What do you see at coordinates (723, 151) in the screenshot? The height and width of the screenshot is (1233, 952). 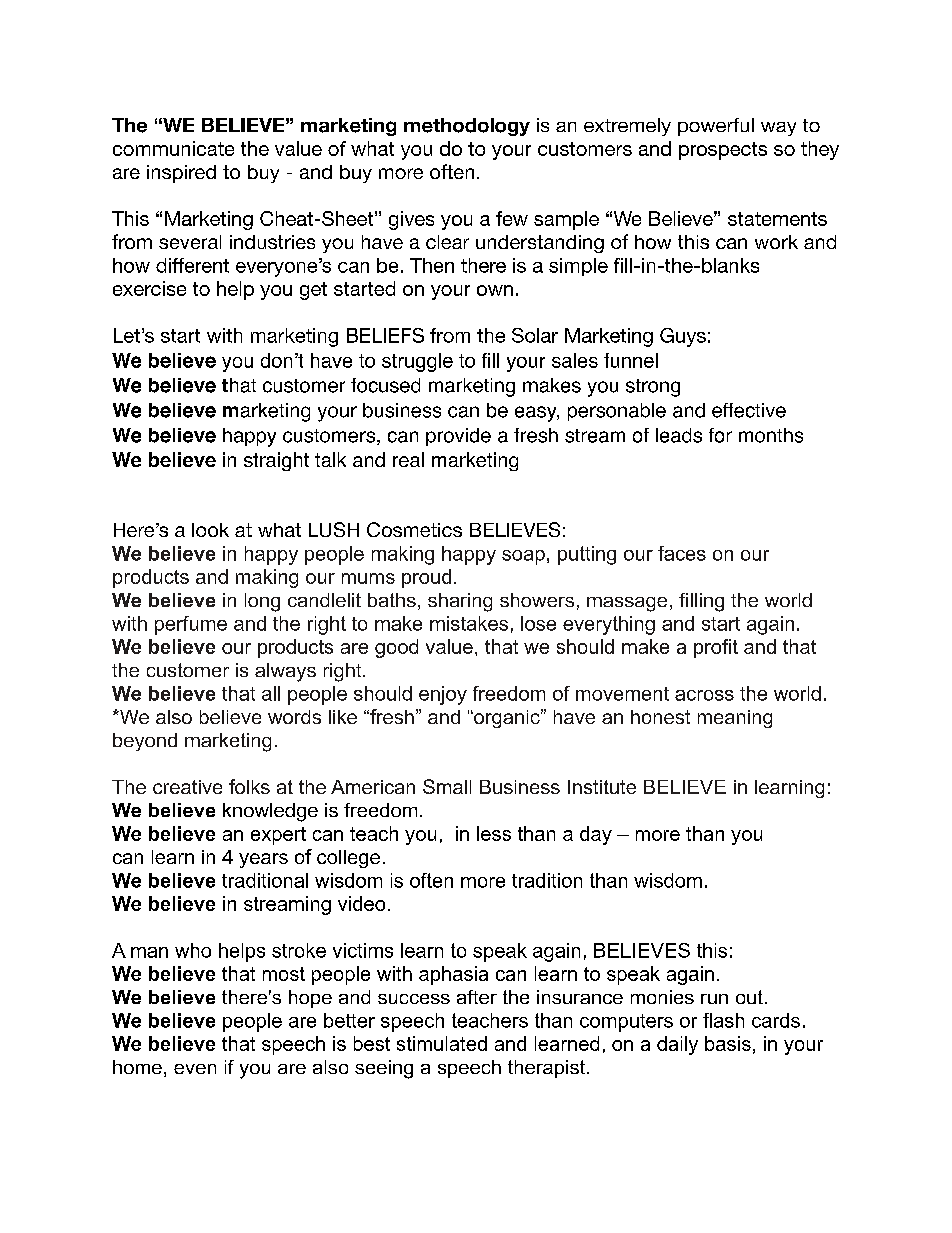 I see `prospects` at bounding box center [723, 151].
